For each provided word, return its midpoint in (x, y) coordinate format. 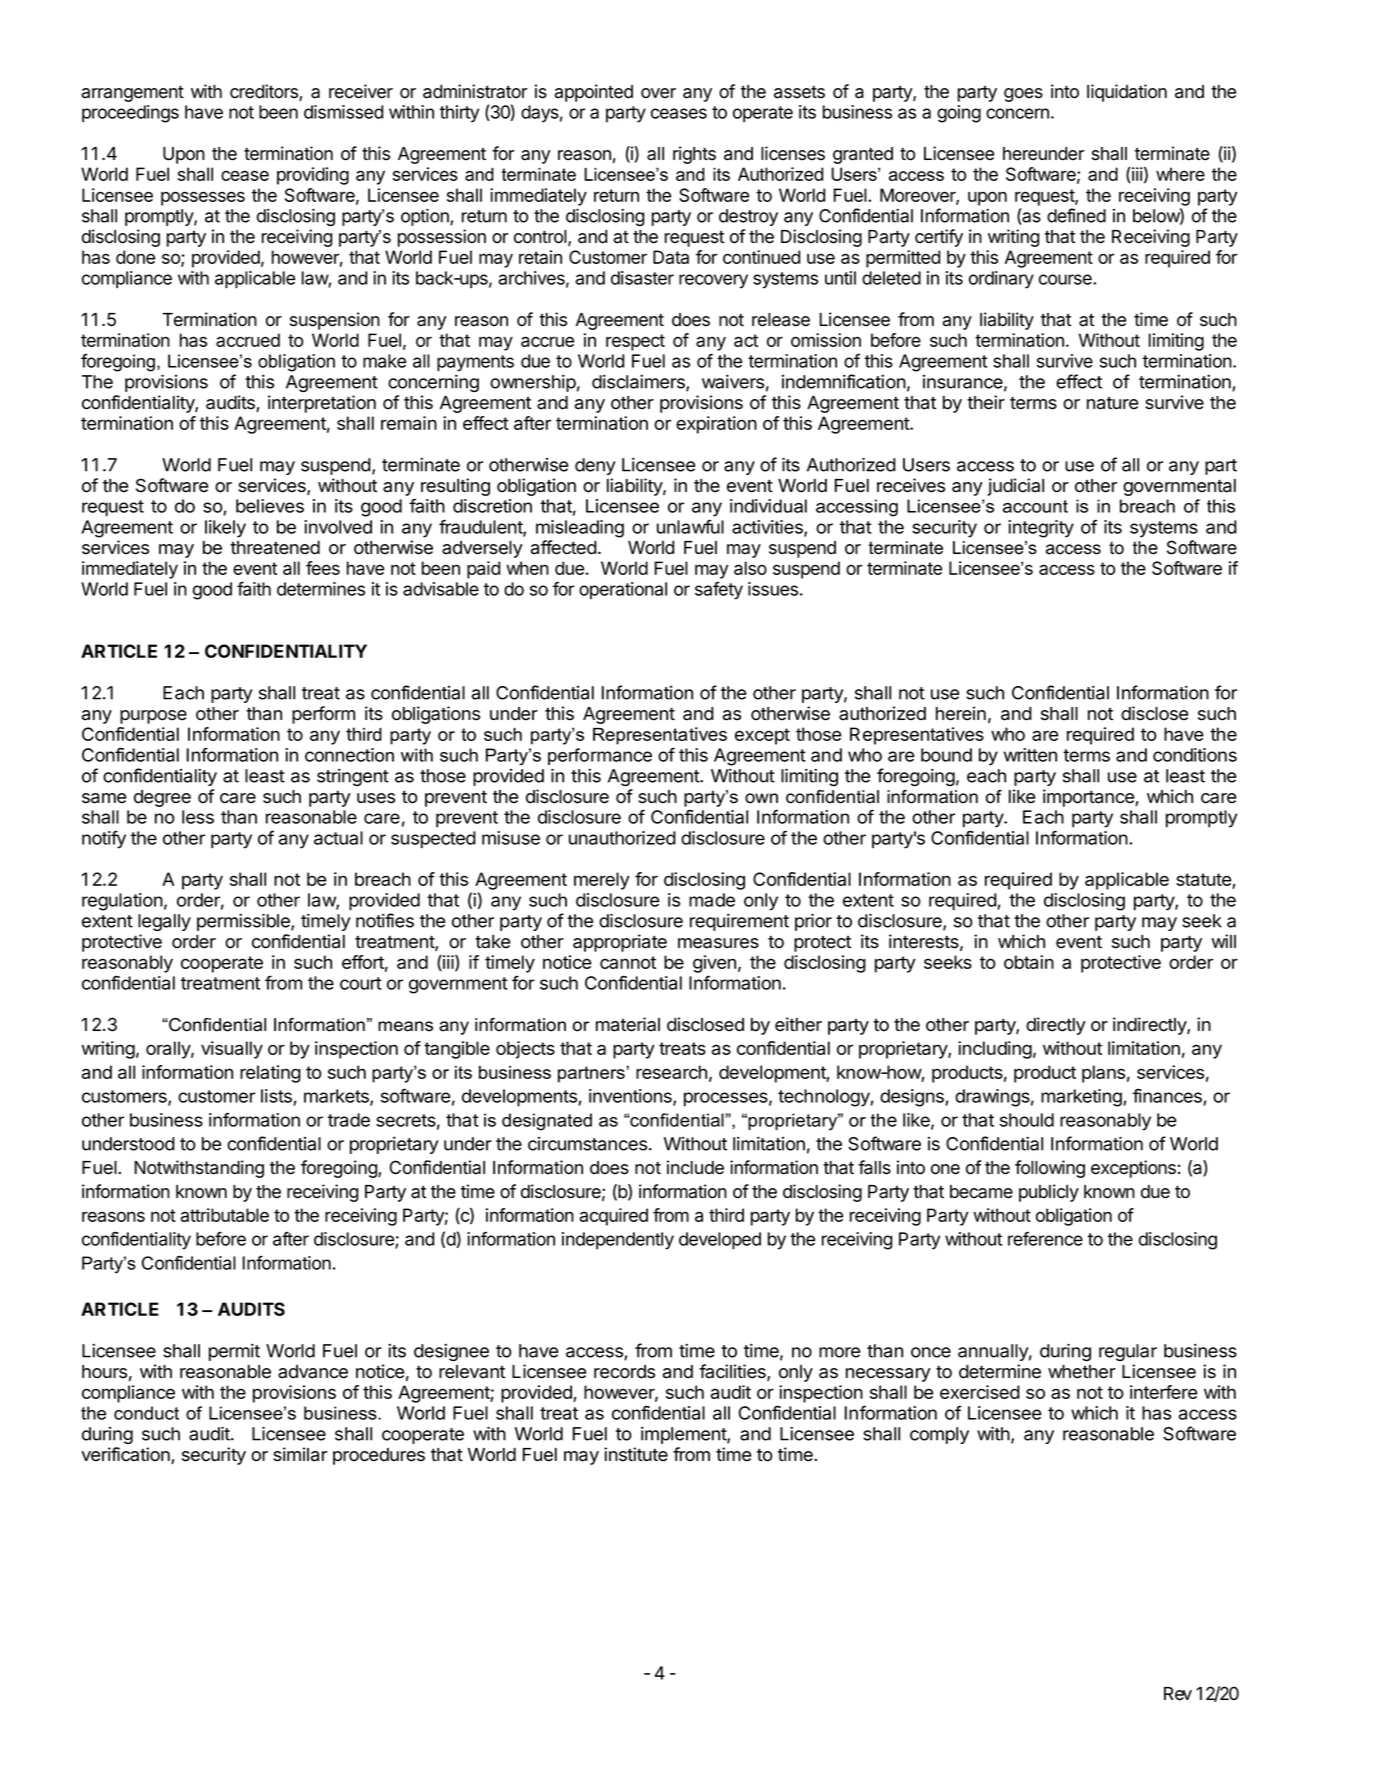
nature (1112, 403)
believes (270, 506)
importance (1089, 798)
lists (277, 1097)
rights (694, 155)
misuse (511, 838)
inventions (631, 1097)
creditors (265, 92)
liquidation (1127, 93)
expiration (716, 425)
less (198, 817)
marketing (1082, 1098)
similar (300, 1454)
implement (684, 1435)
